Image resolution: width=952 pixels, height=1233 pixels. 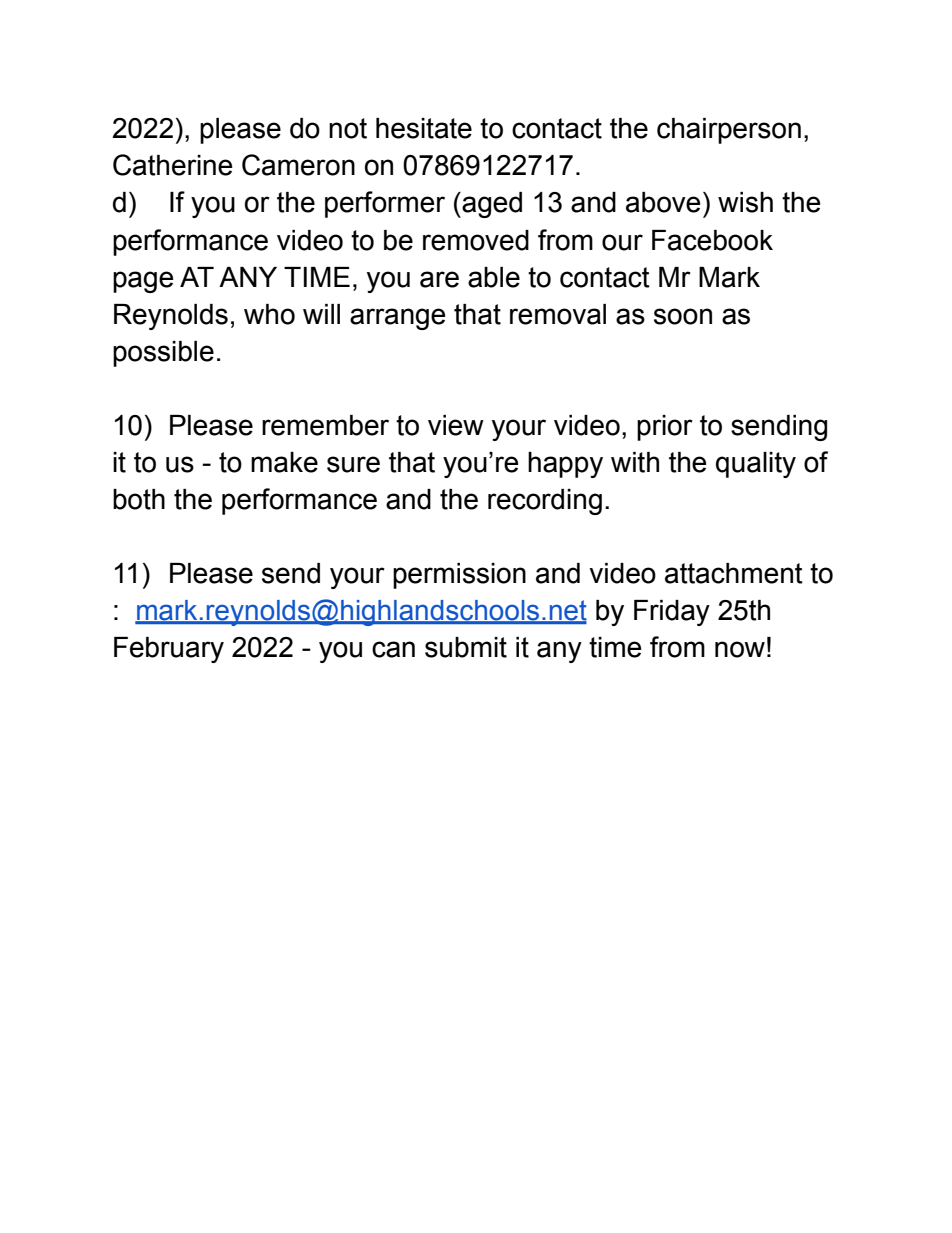 I want to click on Catherine, so click(x=172, y=165).
